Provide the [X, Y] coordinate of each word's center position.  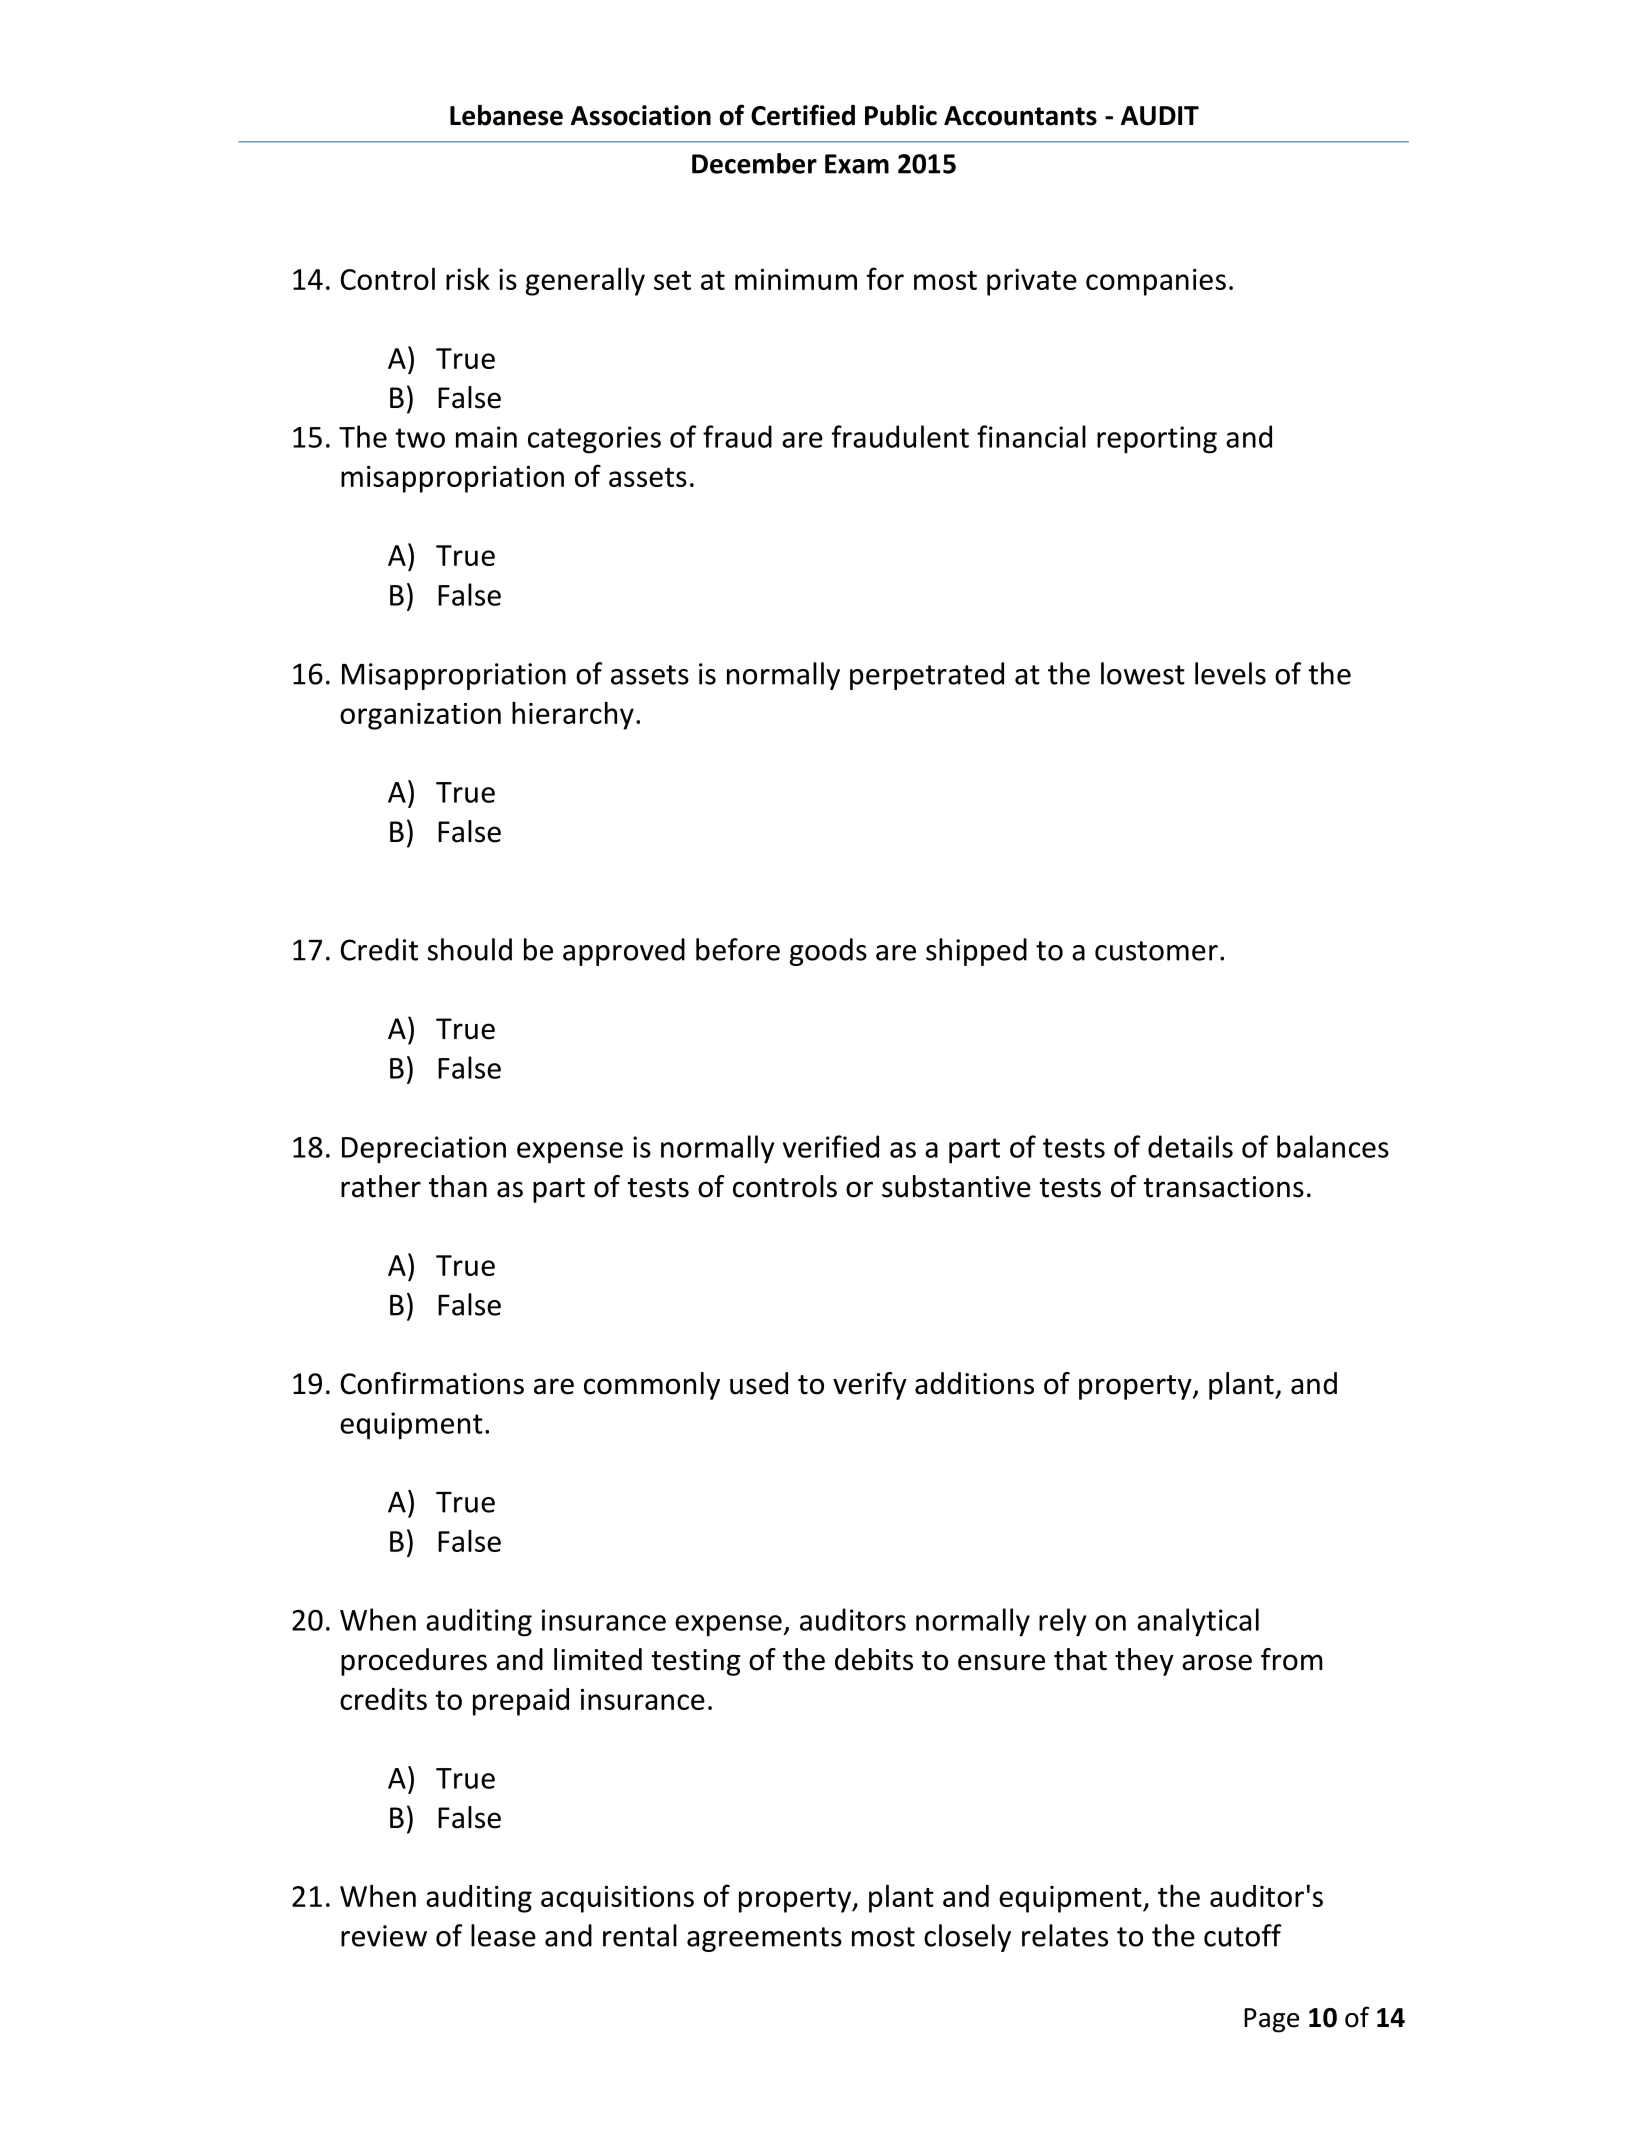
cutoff [1242, 1935]
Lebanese [506, 115]
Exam [857, 164]
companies [1156, 282]
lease [503, 1935]
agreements [764, 1939]
